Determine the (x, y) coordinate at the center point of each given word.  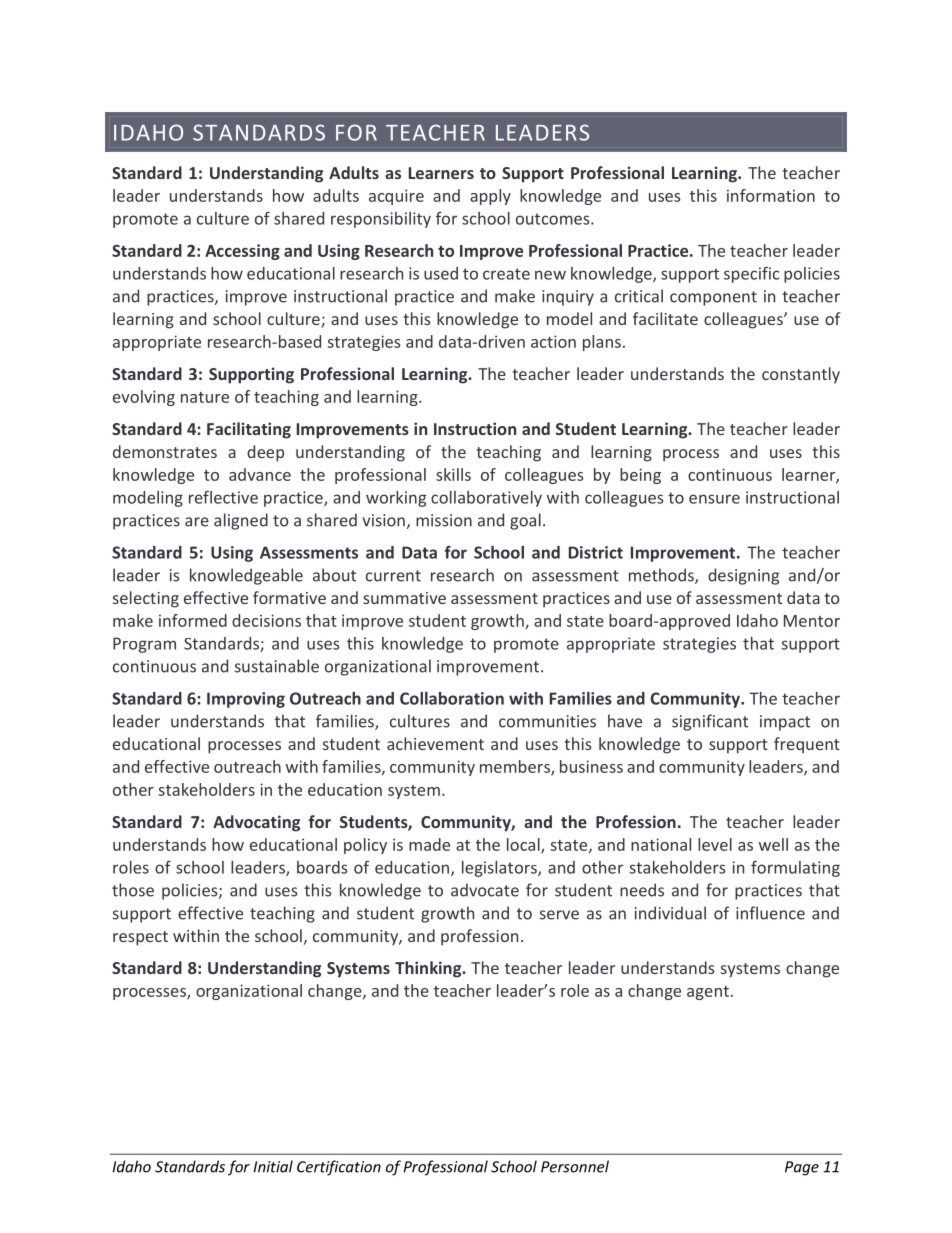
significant (710, 722)
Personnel (575, 1166)
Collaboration (452, 698)
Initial (273, 1166)
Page (802, 1168)
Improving (246, 700)
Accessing (242, 252)
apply (490, 197)
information (771, 195)
